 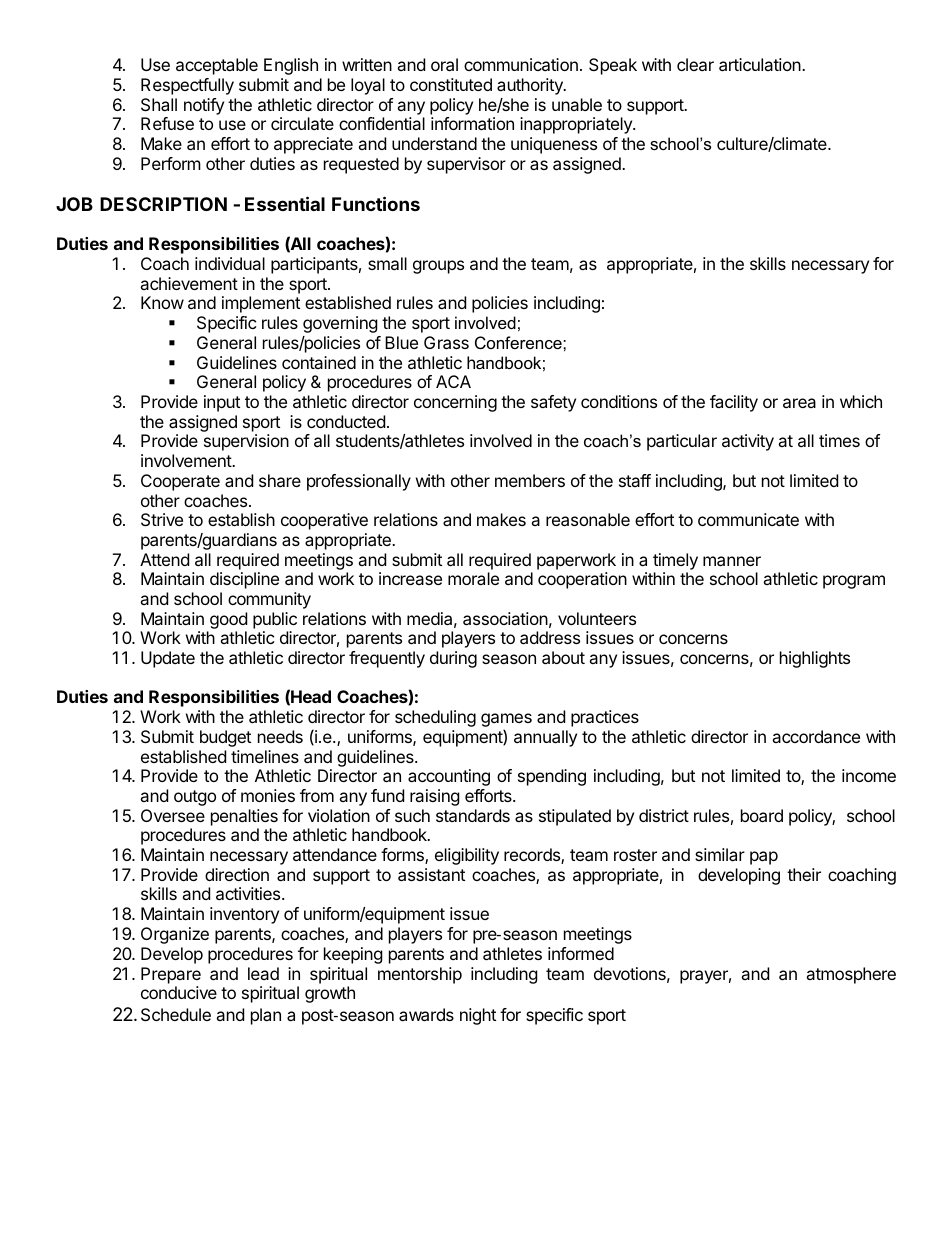 I want to click on night, so click(x=478, y=1016).
